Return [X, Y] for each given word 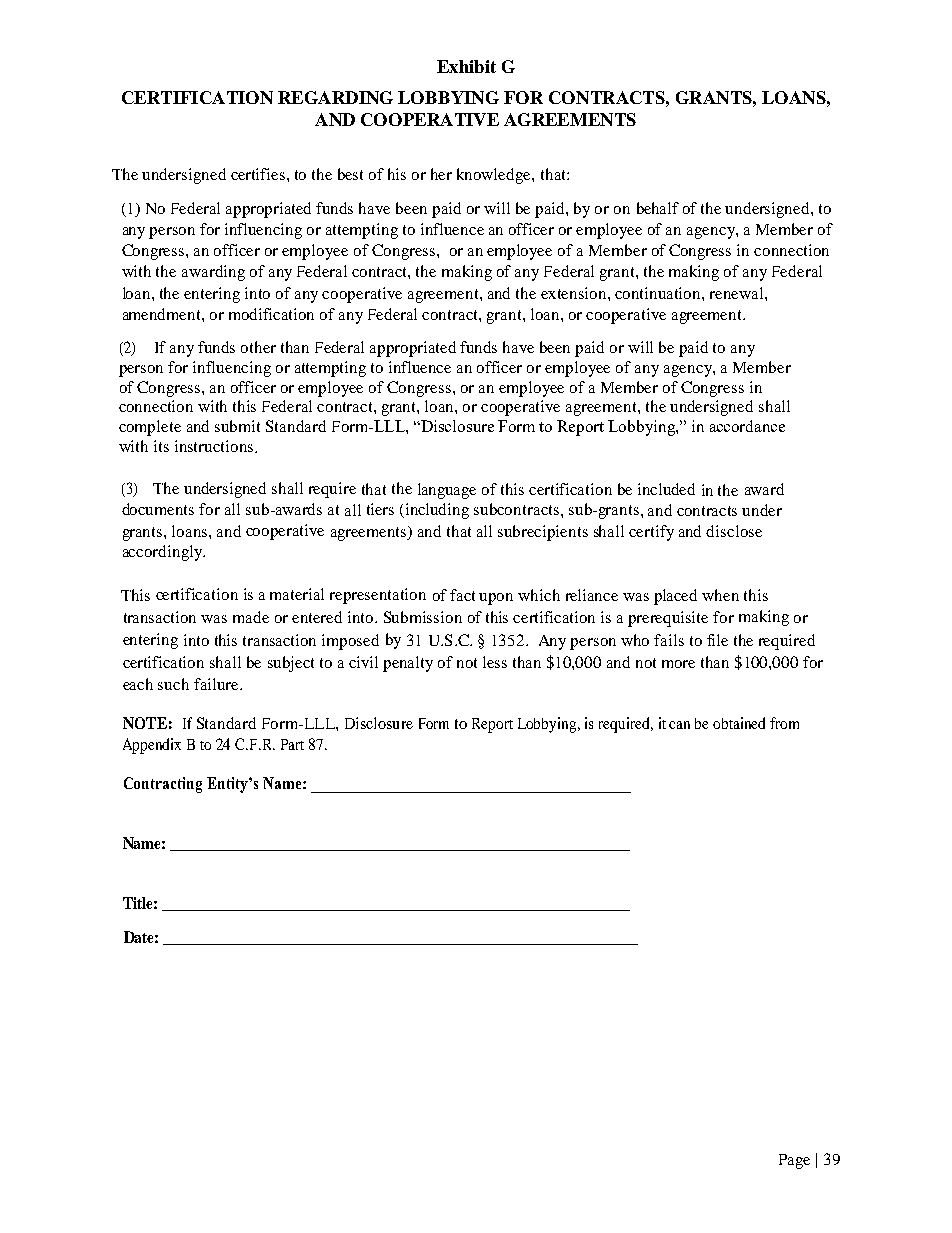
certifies [259, 174]
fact [462, 595]
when [720, 595]
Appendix [152, 746]
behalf [658, 208]
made [251, 617]
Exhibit [466, 66]
